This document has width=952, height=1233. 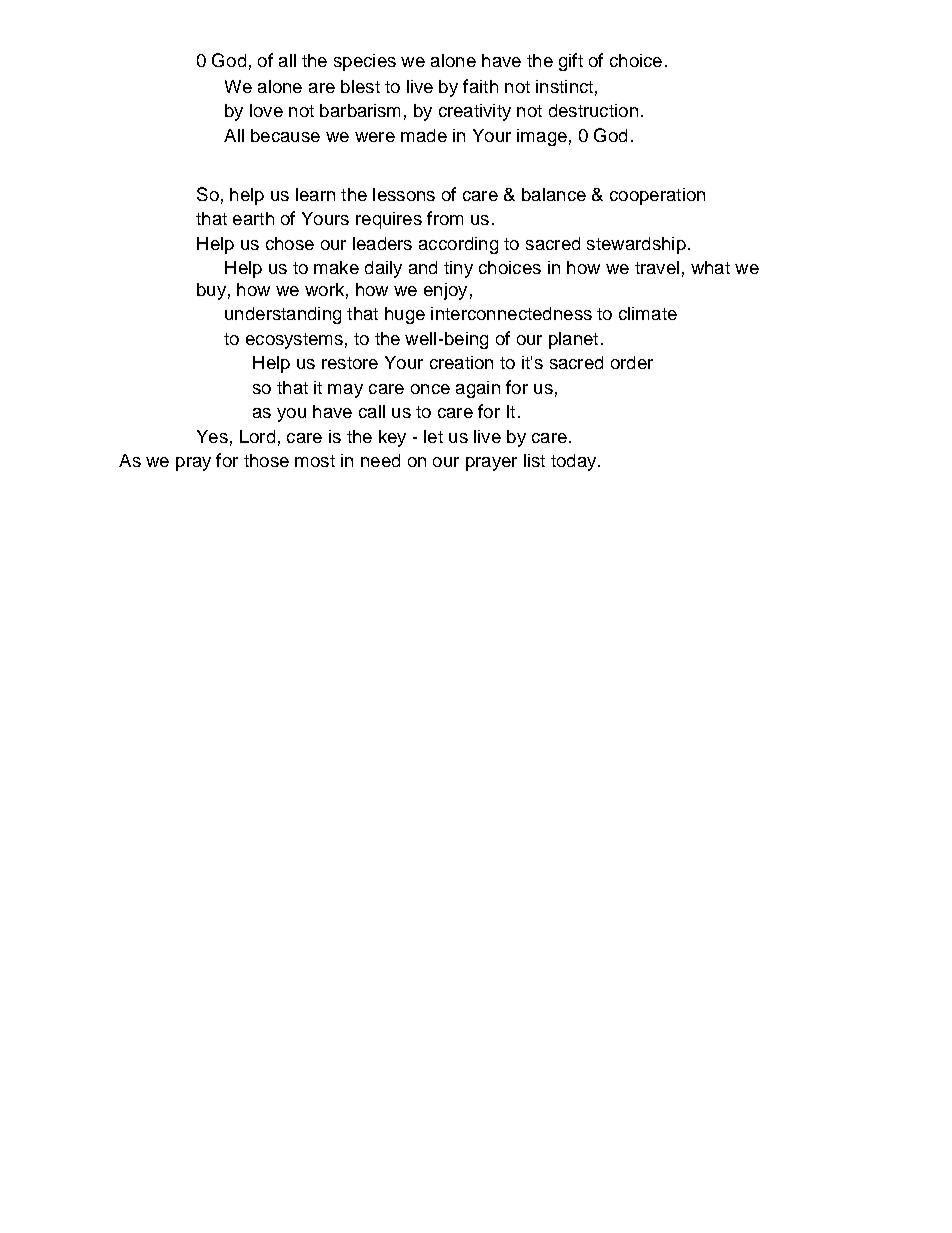 What do you see at coordinates (315, 194) in the document?
I see `learn` at bounding box center [315, 194].
